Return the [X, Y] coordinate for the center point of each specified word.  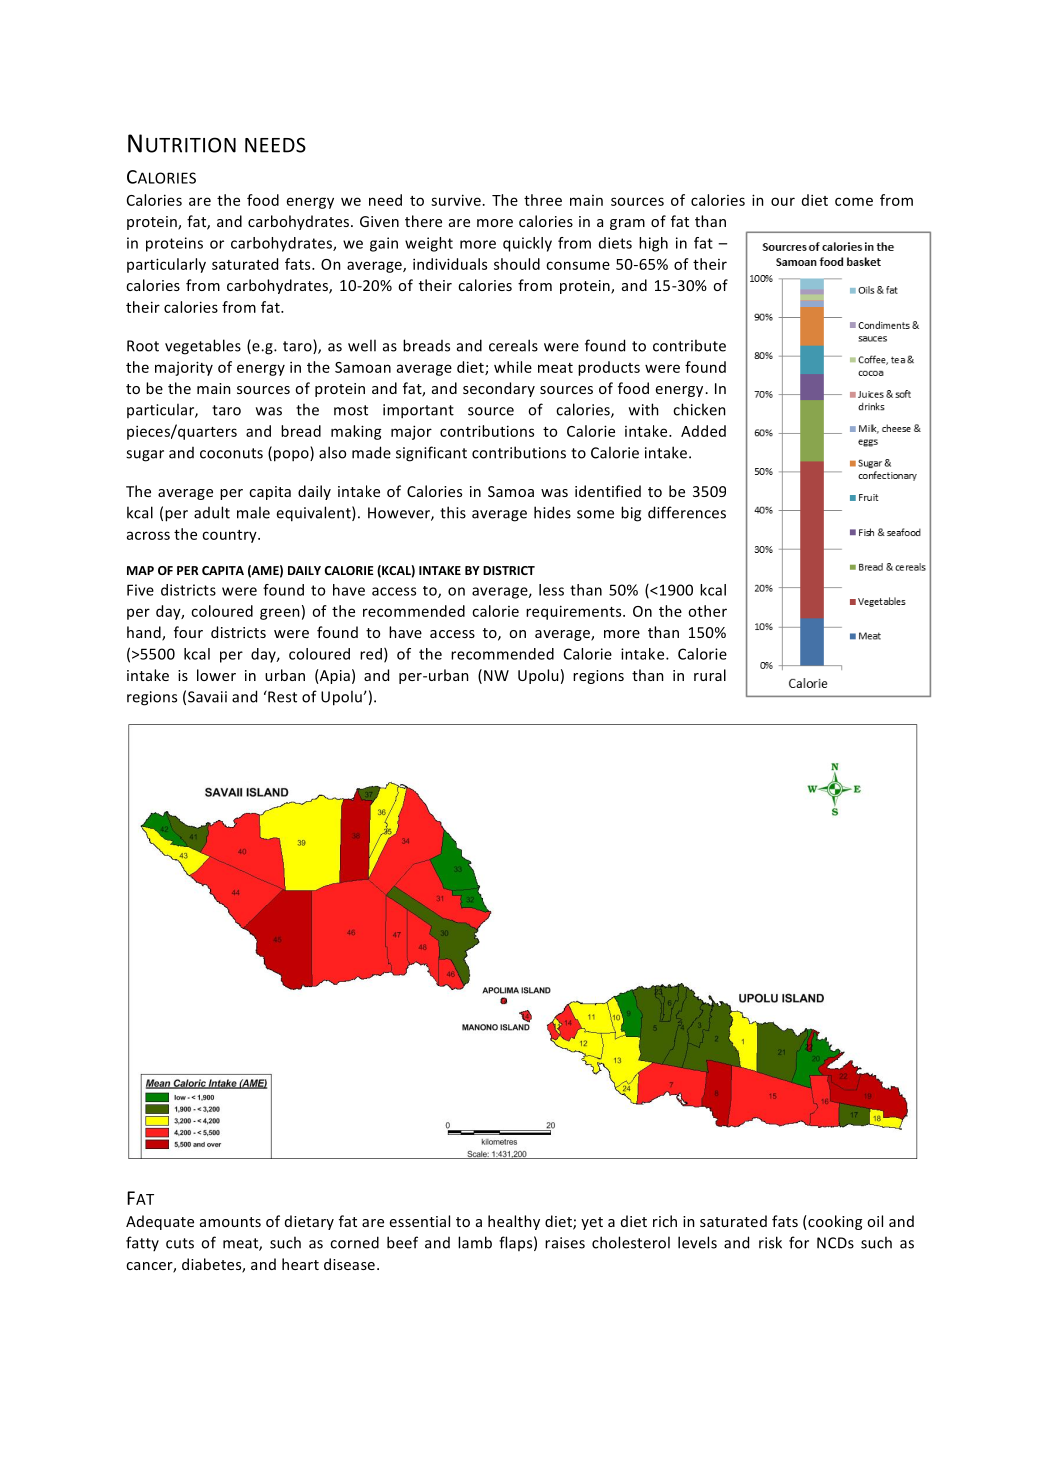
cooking [834, 1222]
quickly [527, 244]
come [854, 201]
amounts [230, 1222]
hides [552, 512]
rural [710, 675]
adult [212, 512]
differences [687, 512]
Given [379, 221]
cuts [180, 1243]
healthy [514, 1222]
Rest [281, 696]
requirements [575, 612]
